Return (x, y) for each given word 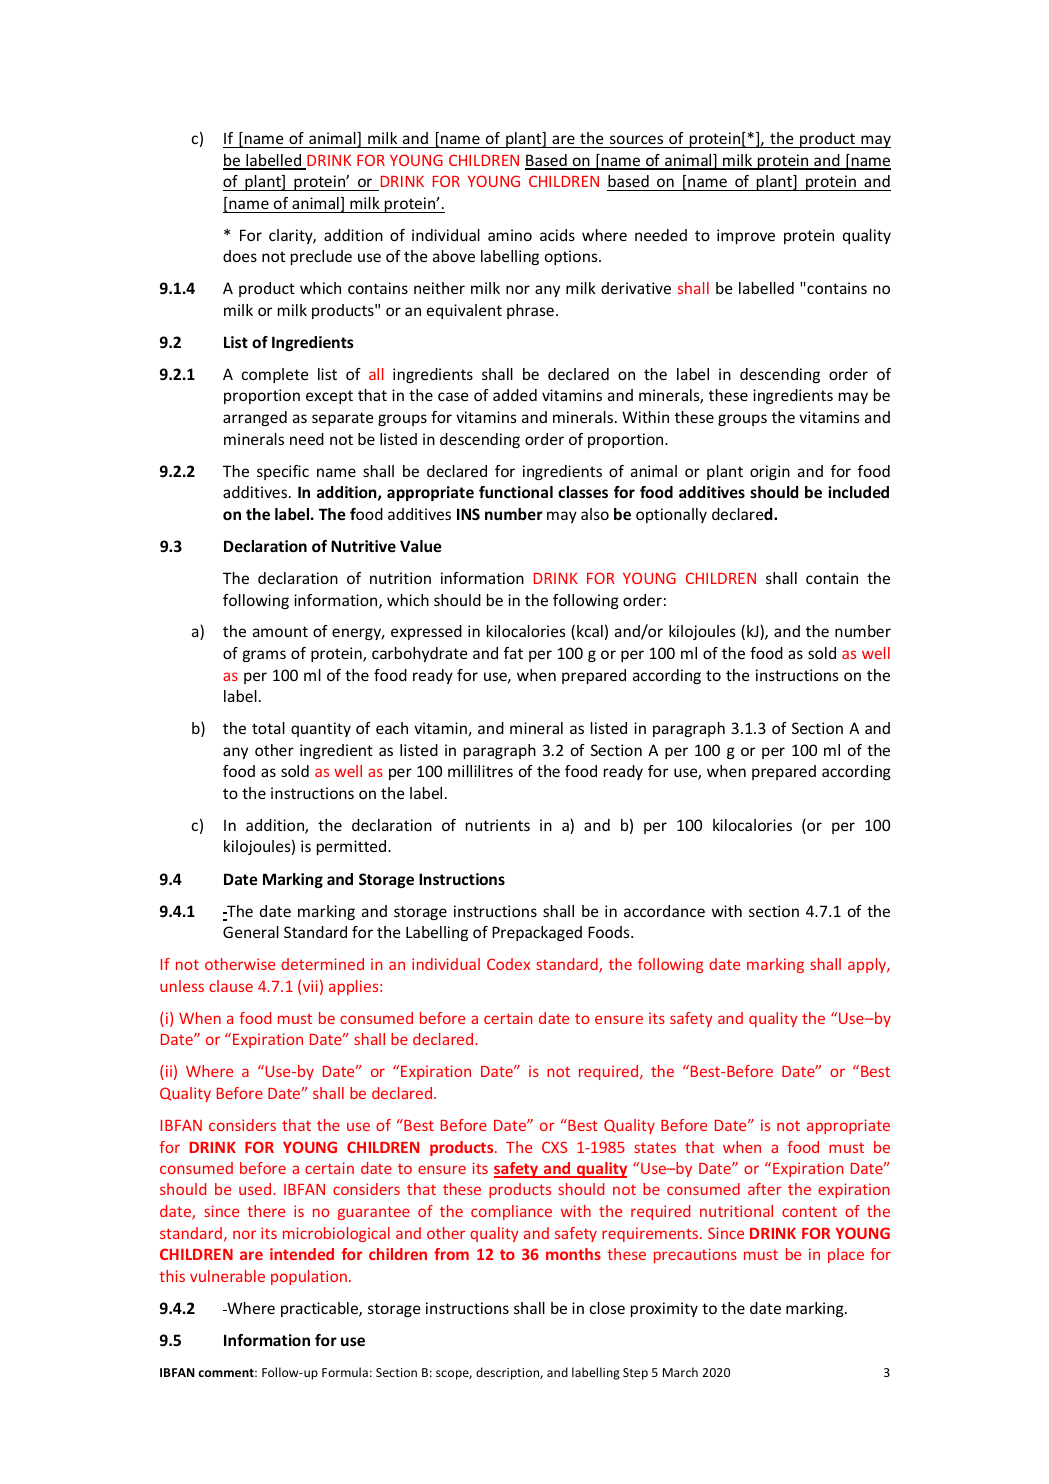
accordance (664, 911)
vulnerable (227, 1276)
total (268, 728)
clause (231, 986)
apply (868, 965)
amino (510, 235)
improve (746, 236)
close (607, 1308)
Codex (508, 964)
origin (770, 472)
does (240, 256)
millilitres (480, 771)
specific (283, 472)
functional (516, 492)
